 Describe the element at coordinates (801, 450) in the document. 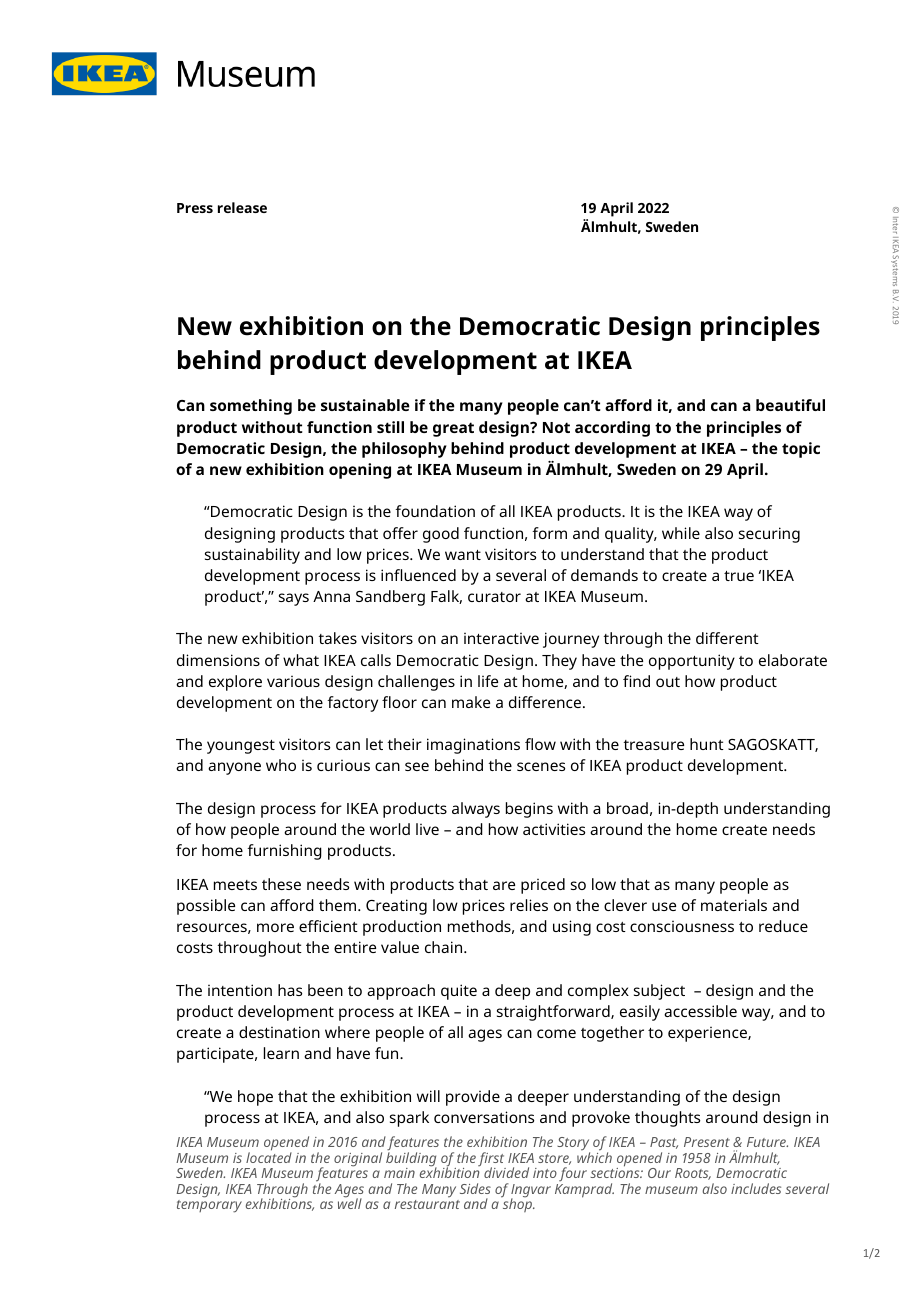

I see `topic` at that location.
